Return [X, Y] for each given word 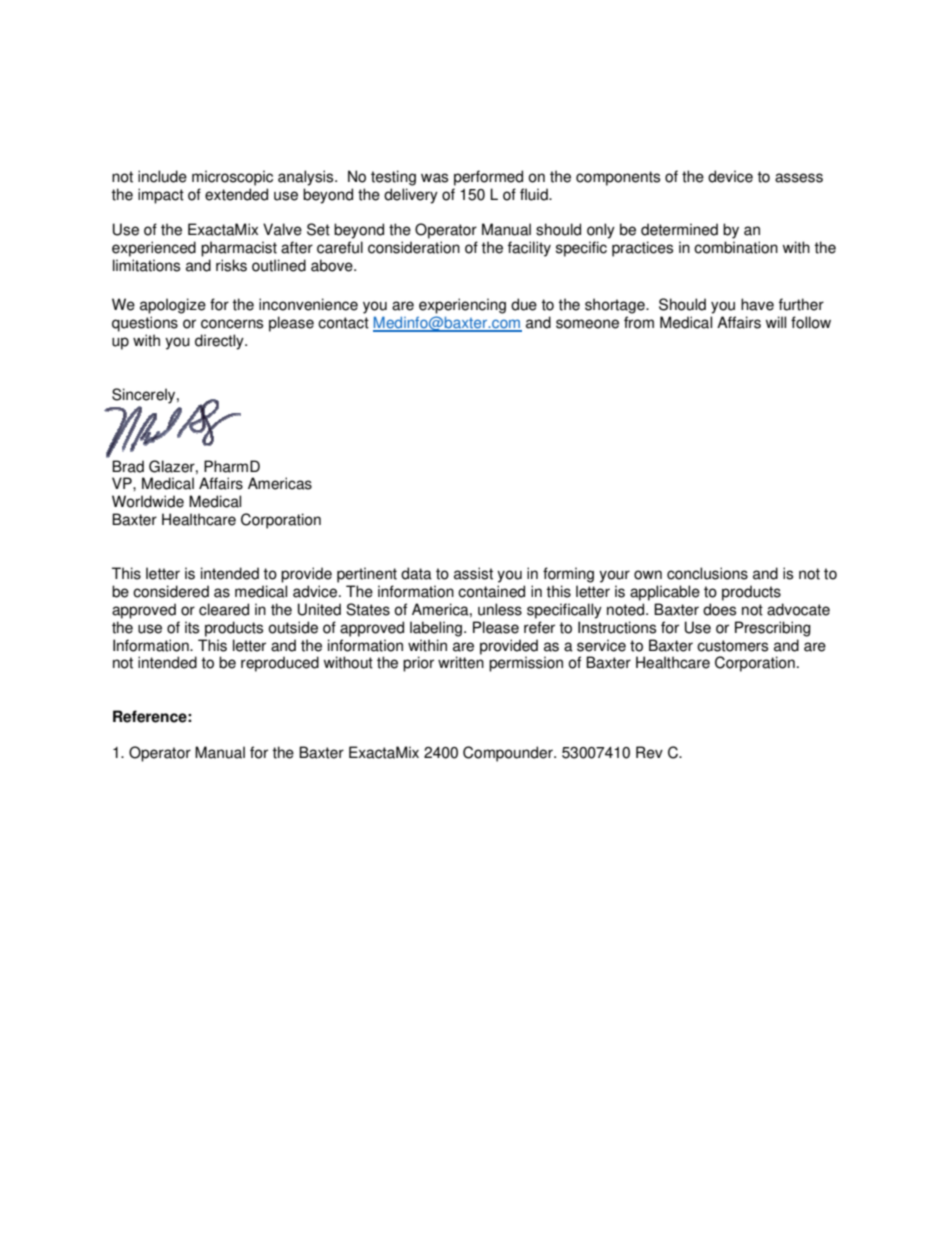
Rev [649, 752]
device [730, 176]
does [719, 609]
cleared [224, 609]
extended [236, 194]
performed [488, 178]
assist [473, 573]
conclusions [707, 573]
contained [491, 591]
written [461, 662]
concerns [232, 324]
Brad [128, 466]
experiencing [462, 306]
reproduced [280, 664]
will [776, 322]
